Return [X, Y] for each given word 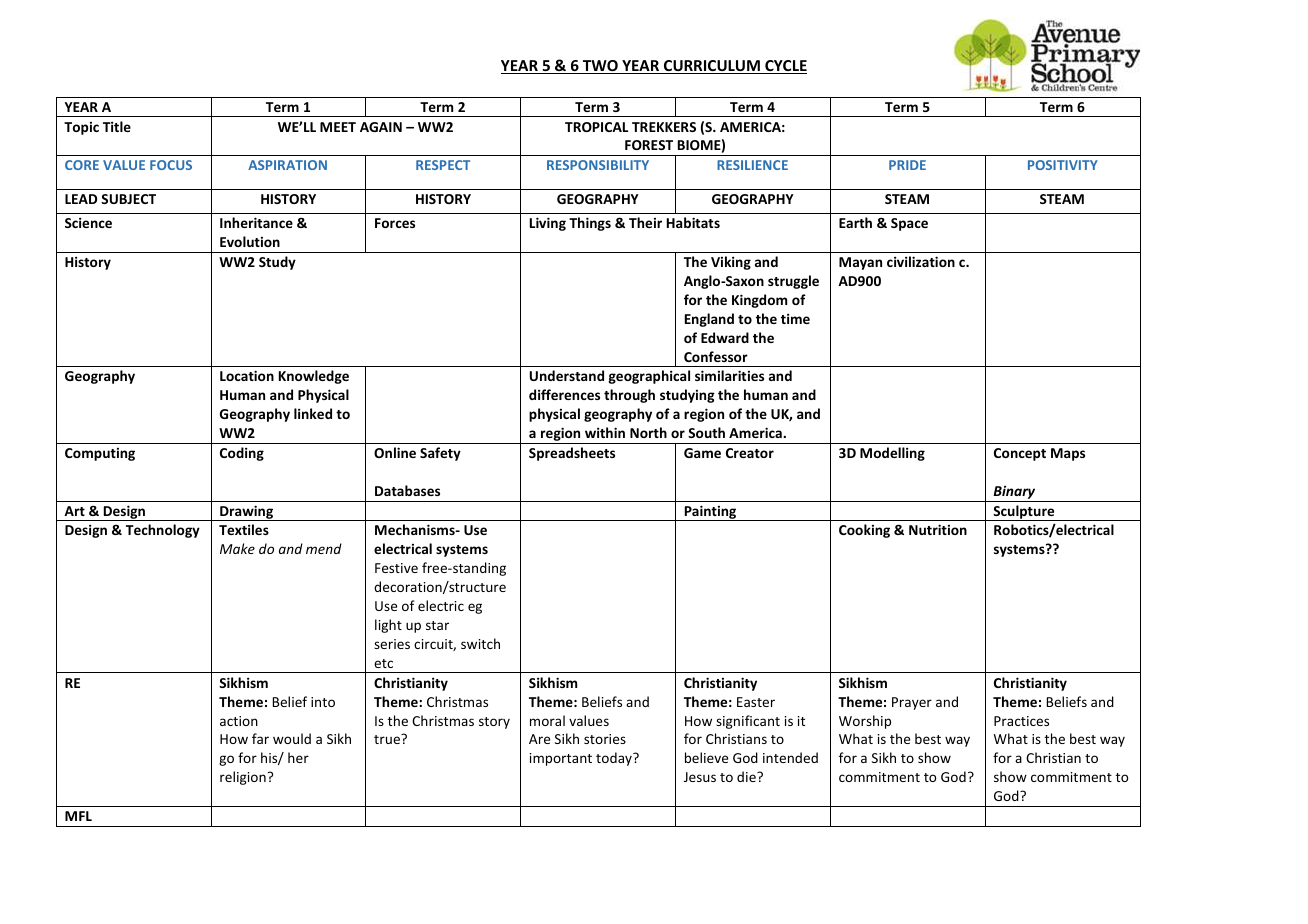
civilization [921, 261]
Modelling [892, 454]
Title [117, 126]
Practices [1021, 721]
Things [590, 224]
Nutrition [938, 529]
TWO [600, 67]
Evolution [250, 241]
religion [243, 778]
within [605, 432]
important [561, 759]
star [437, 625]
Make [237, 548]
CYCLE [785, 67]
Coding [242, 454]
